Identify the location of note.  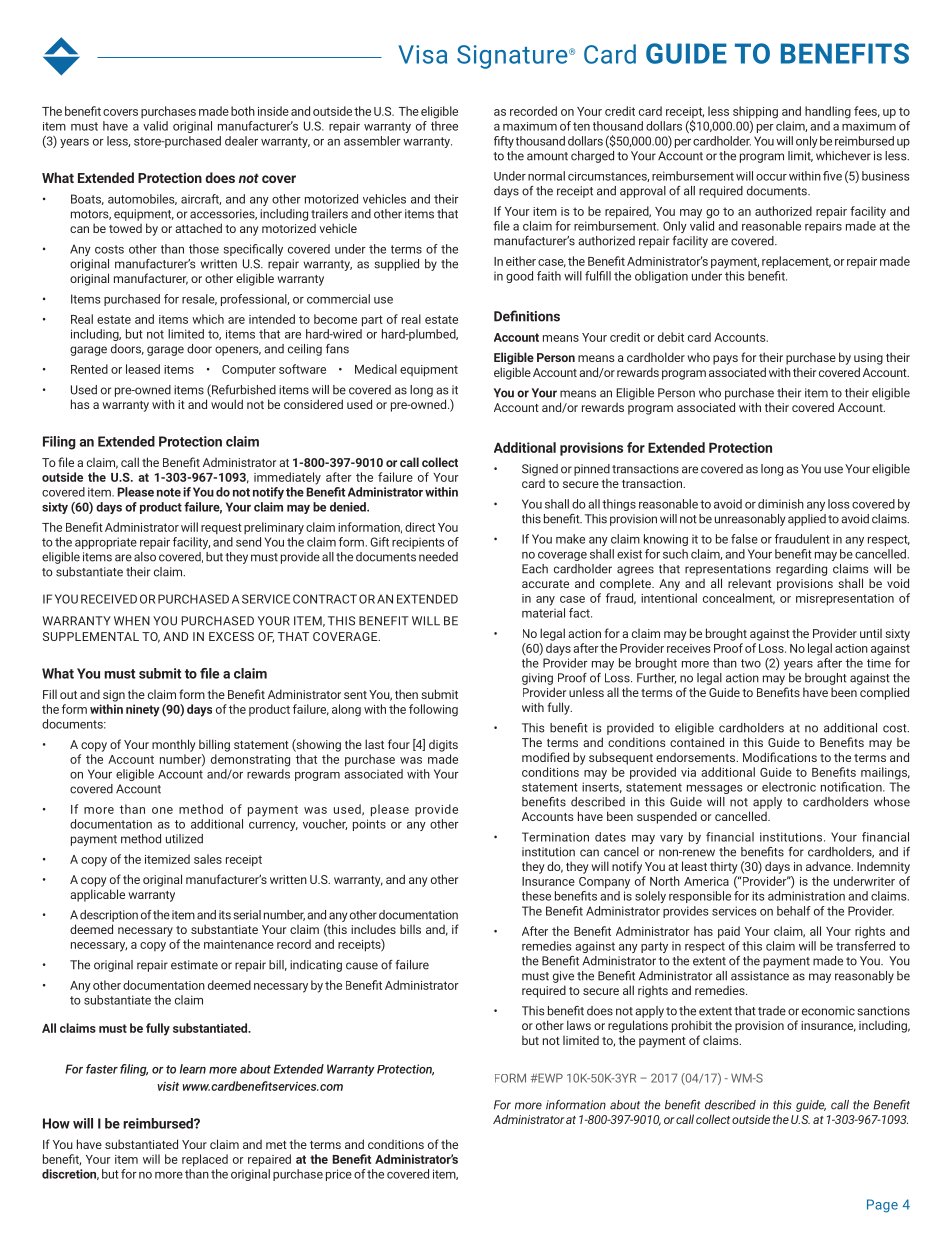
(169, 492).
